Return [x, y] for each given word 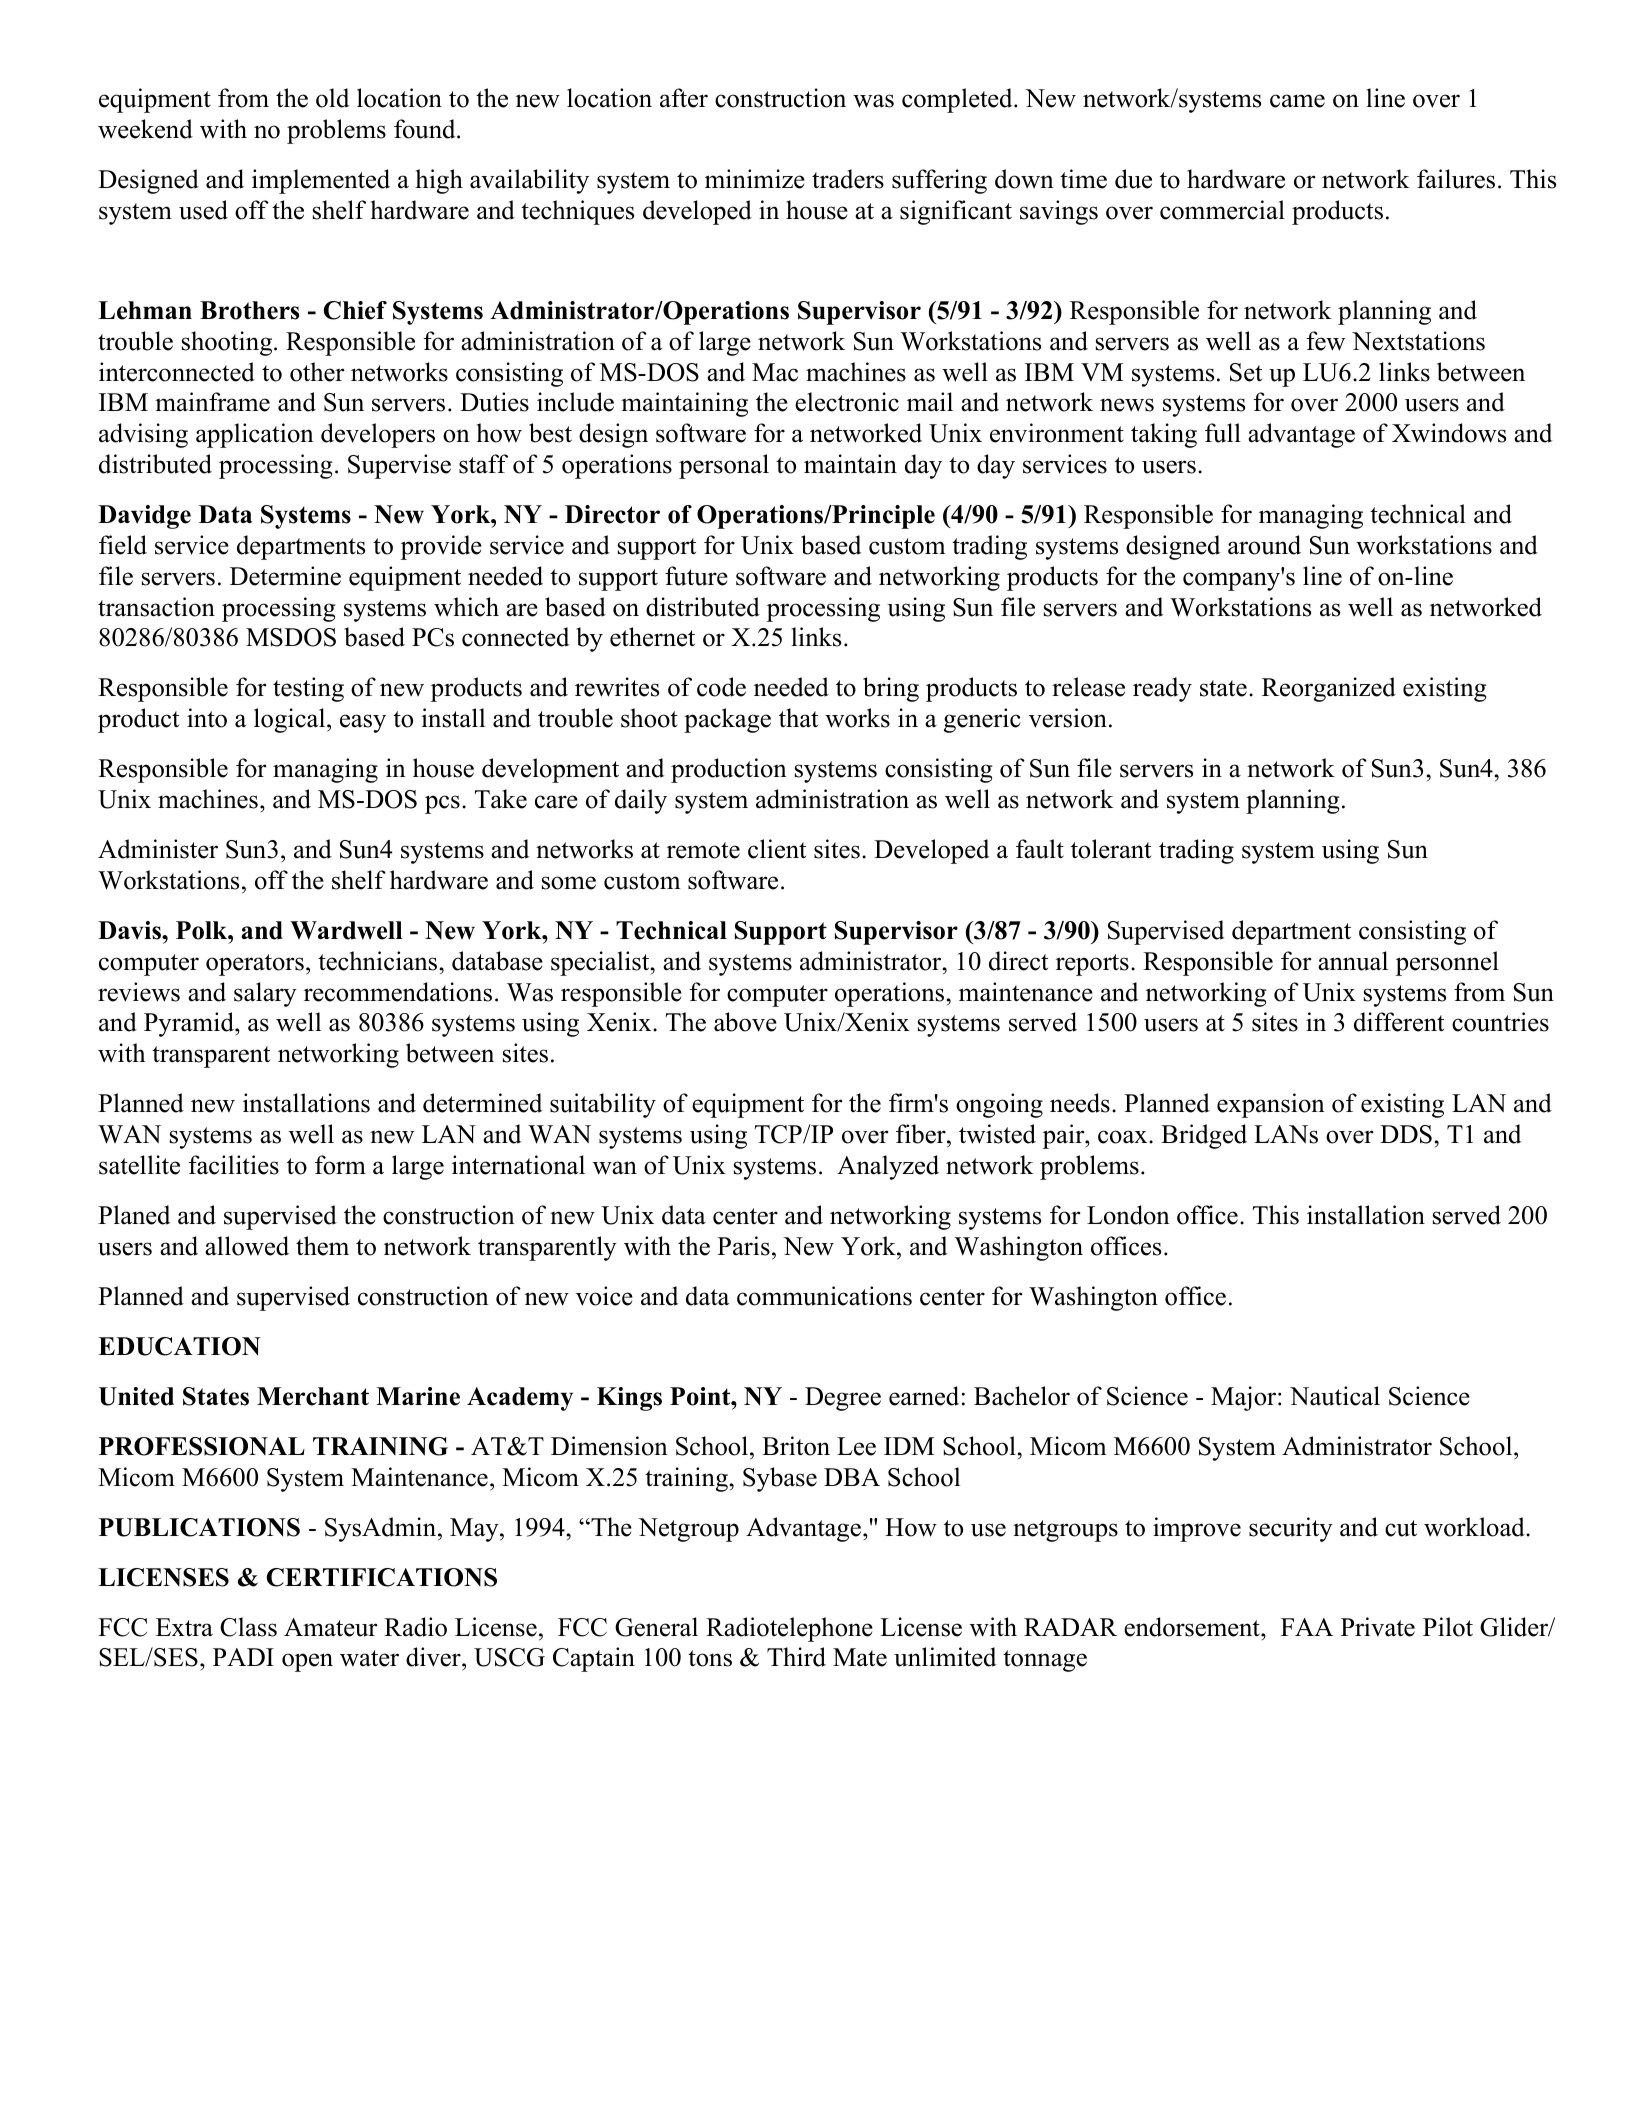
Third [796, 1657]
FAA [1307, 1627]
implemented [321, 181]
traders [848, 179]
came [1297, 101]
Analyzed [888, 1167]
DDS [1406, 1134]
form [340, 1165]
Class [248, 1627]
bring [891, 689]
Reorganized [1329, 689]
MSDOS [291, 637]
